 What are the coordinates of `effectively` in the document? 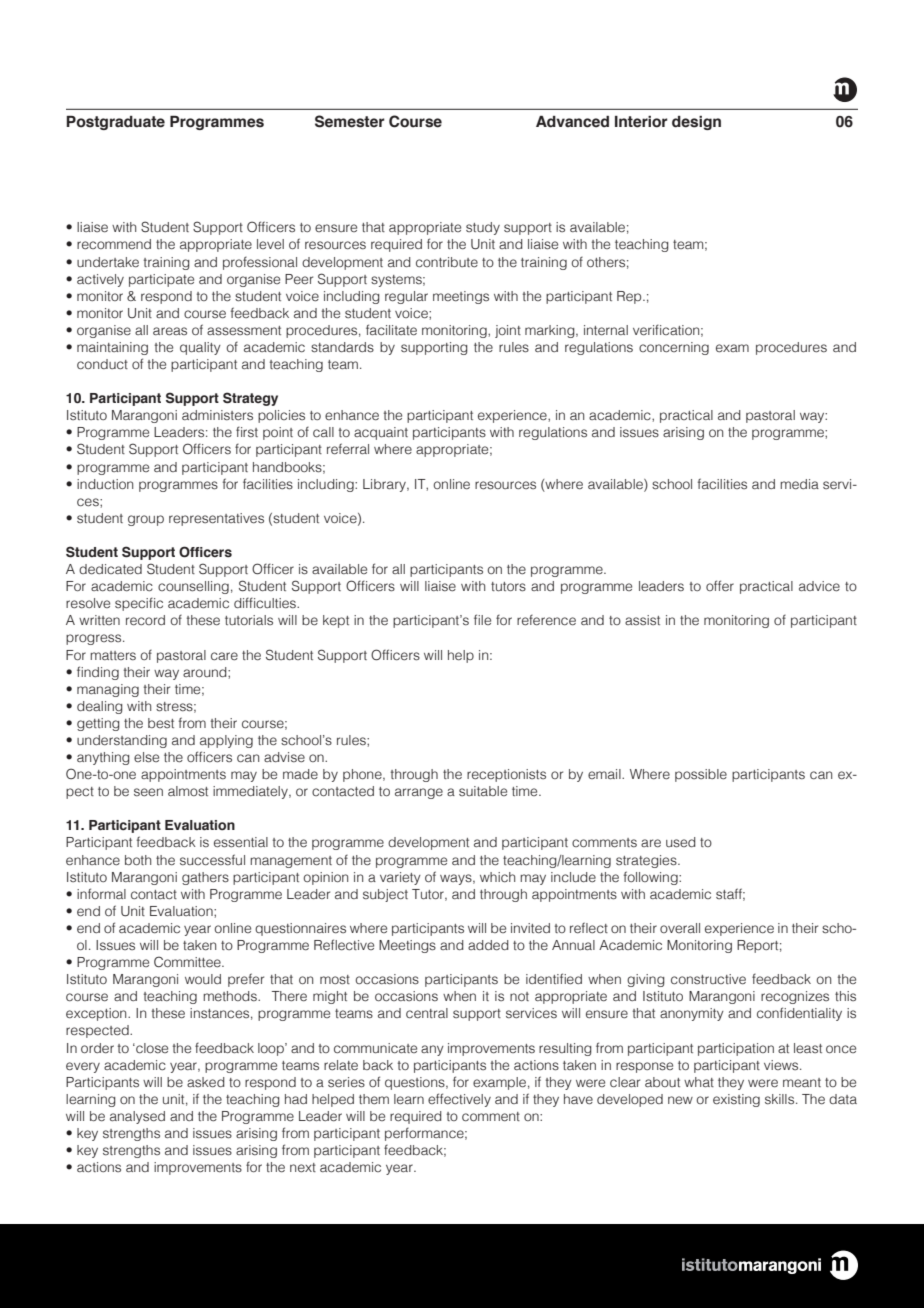 It's located at (459, 1100).
